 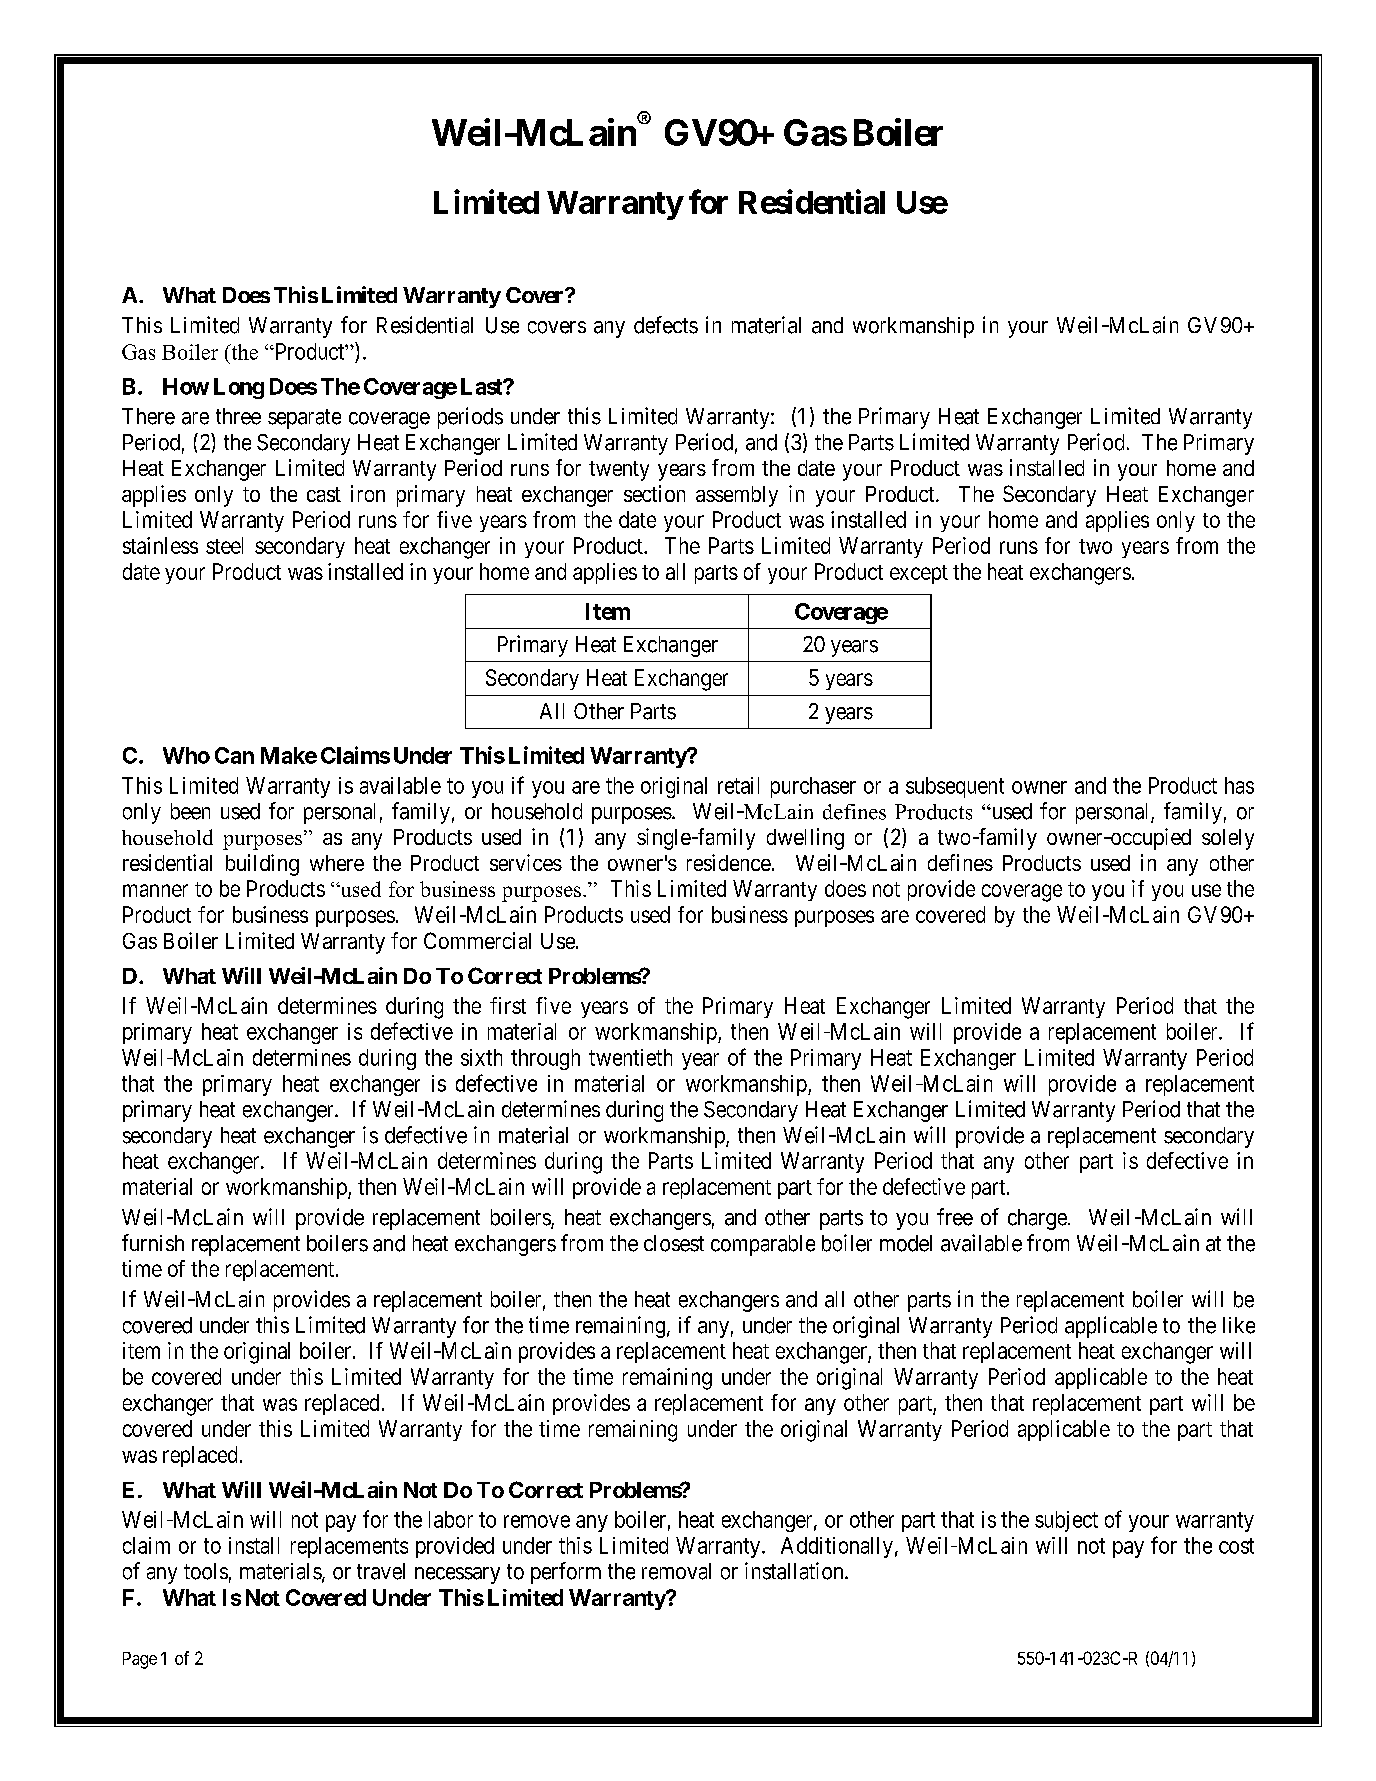 What do you see at coordinates (919, 574) in the page?
I see `except` at bounding box center [919, 574].
